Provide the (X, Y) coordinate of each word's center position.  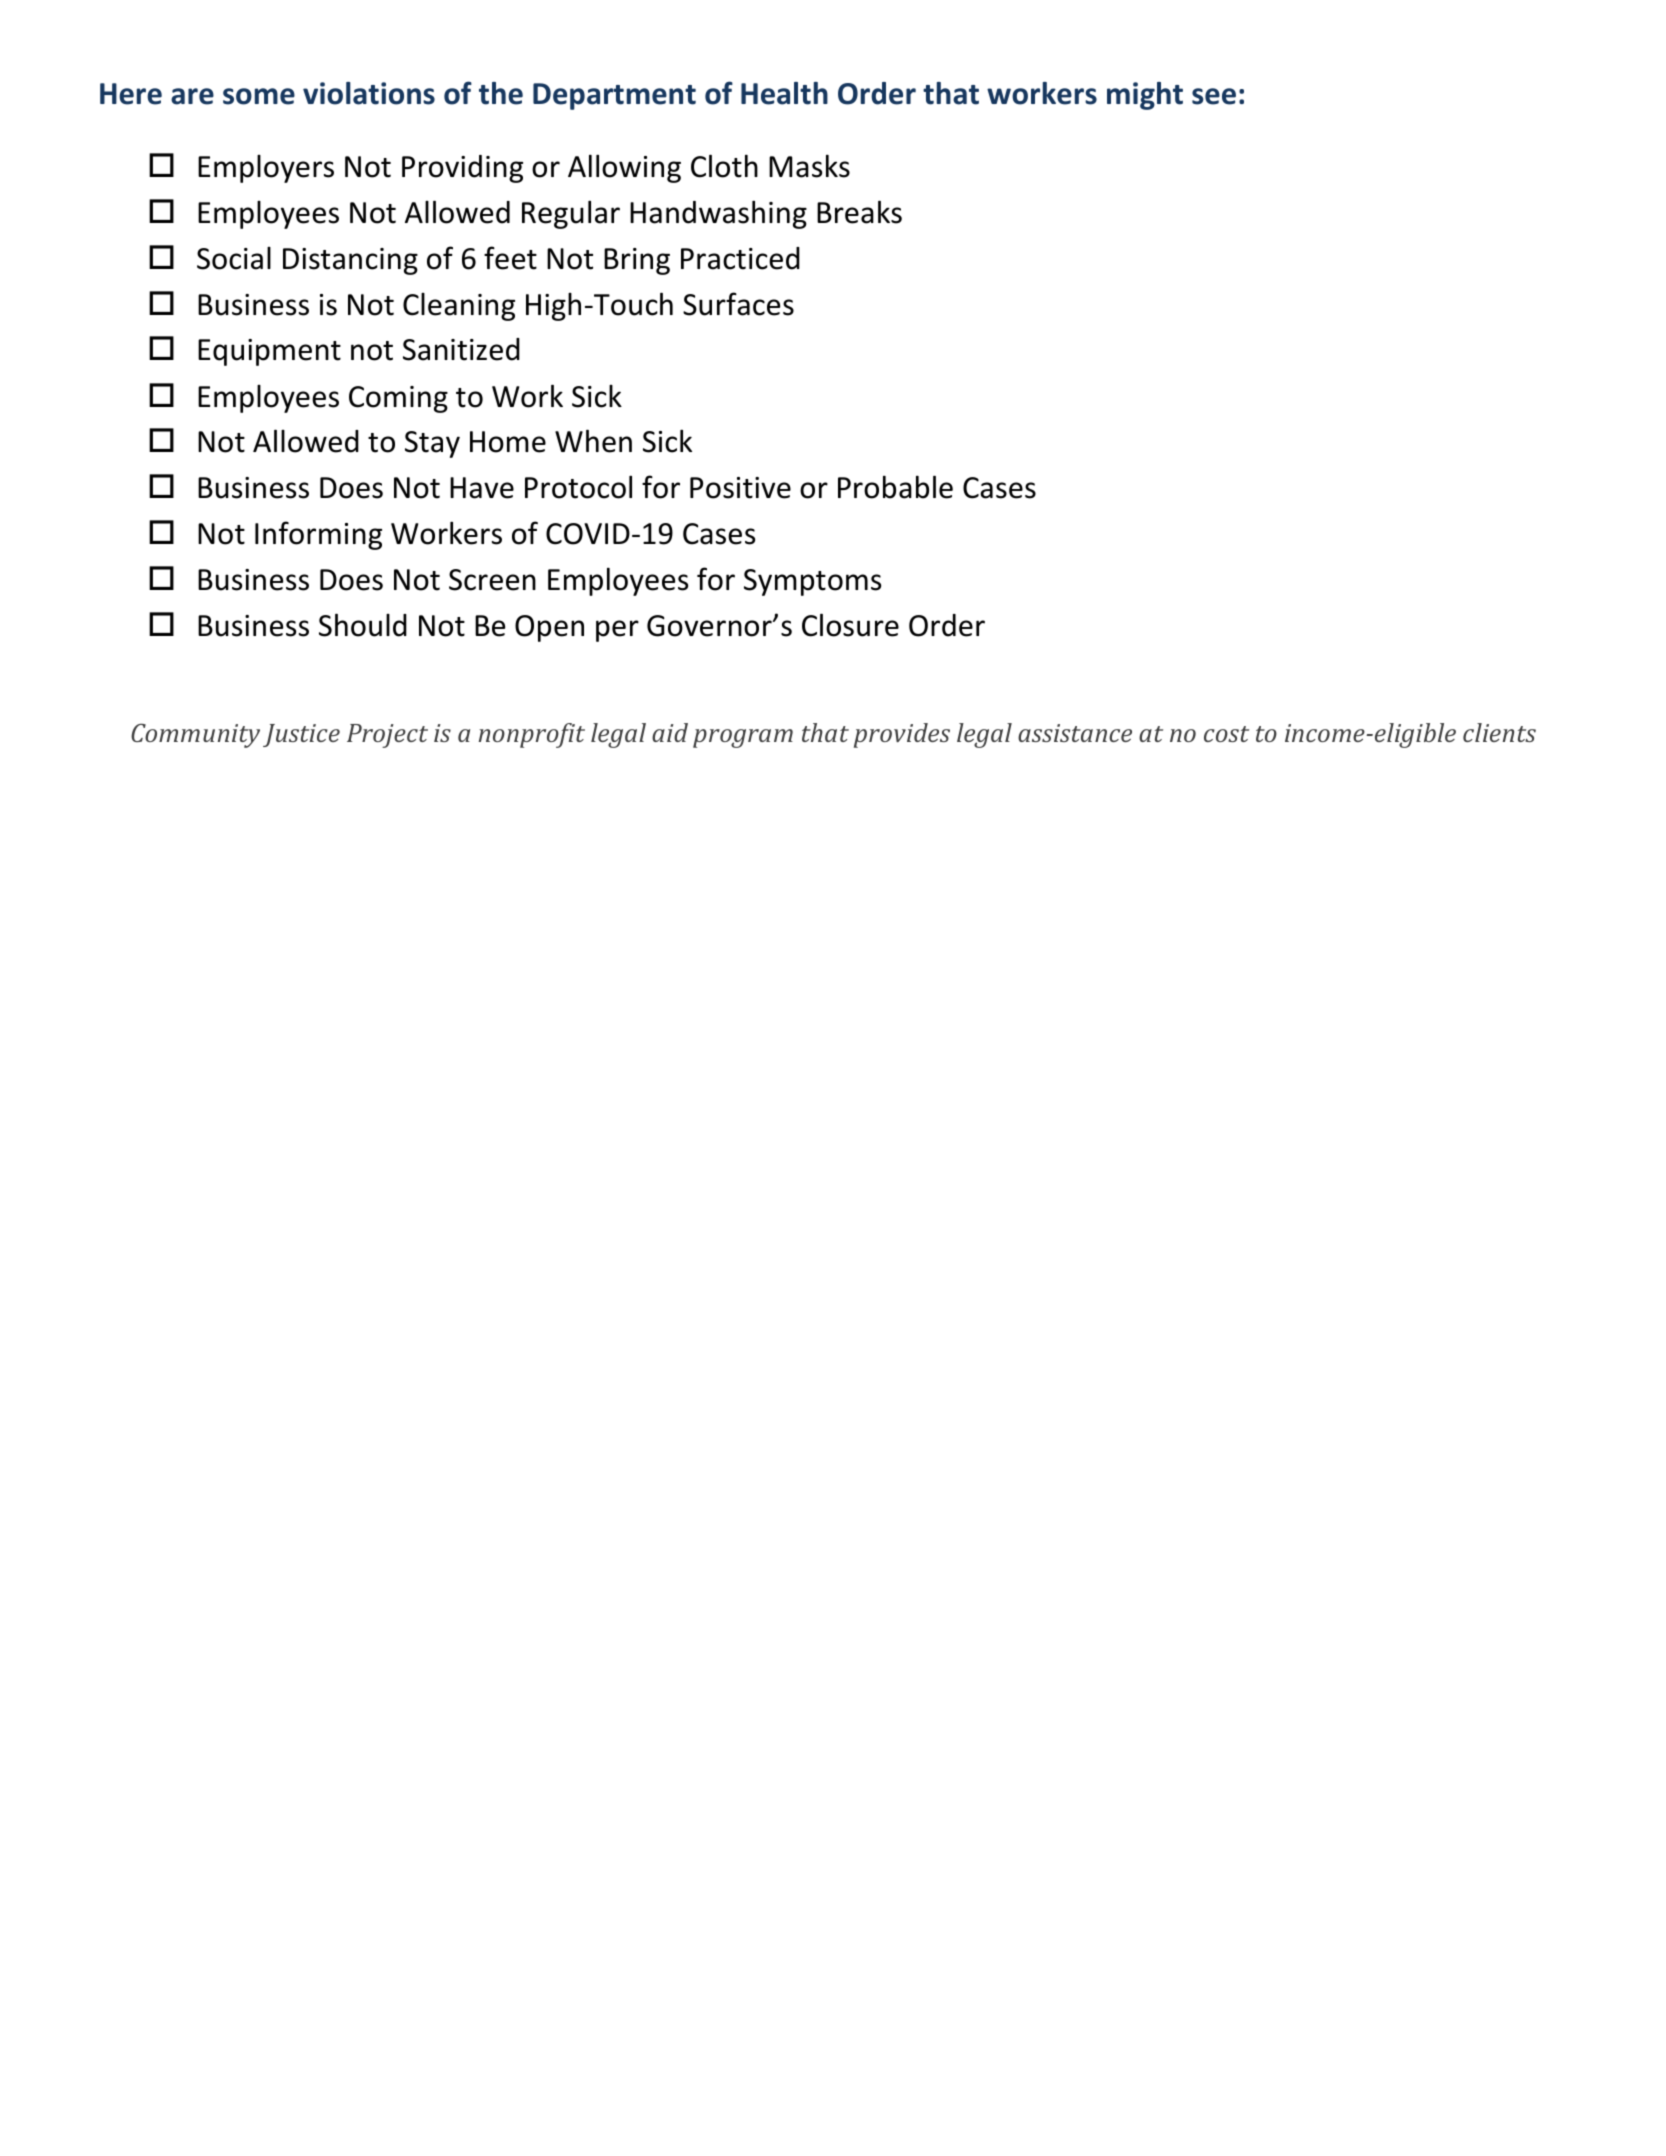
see (1214, 96)
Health (784, 93)
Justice (301, 735)
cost (1226, 734)
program (743, 738)
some (259, 96)
